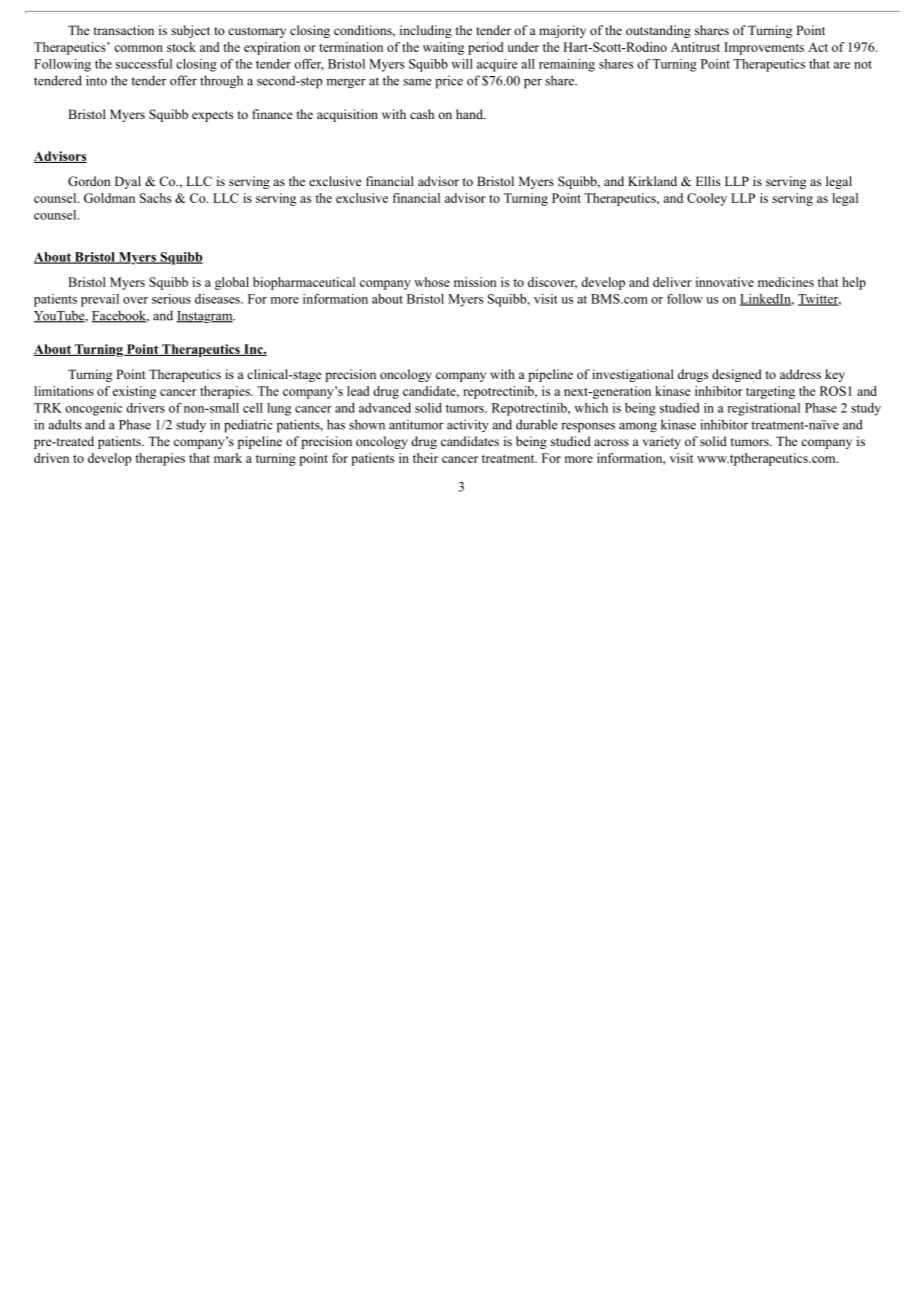  What do you see at coordinates (652, 181) in the page?
I see `Kirkland` at bounding box center [652, 181].
